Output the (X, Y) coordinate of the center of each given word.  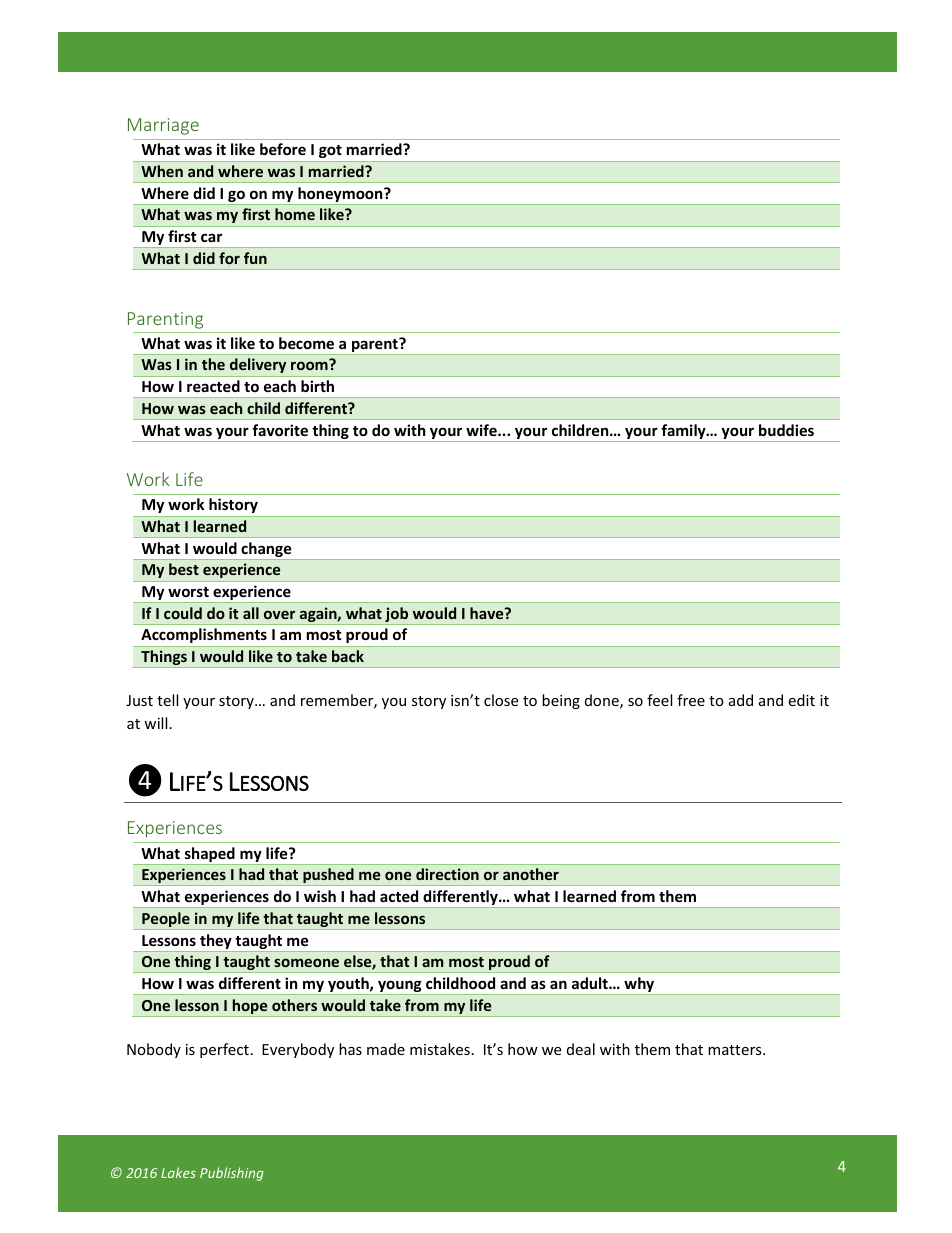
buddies (786, 430)
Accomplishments (204, 635)
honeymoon (340, 196)
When (162, 171)
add (741, 700)
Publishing (232, 1174)
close (501, 700)
